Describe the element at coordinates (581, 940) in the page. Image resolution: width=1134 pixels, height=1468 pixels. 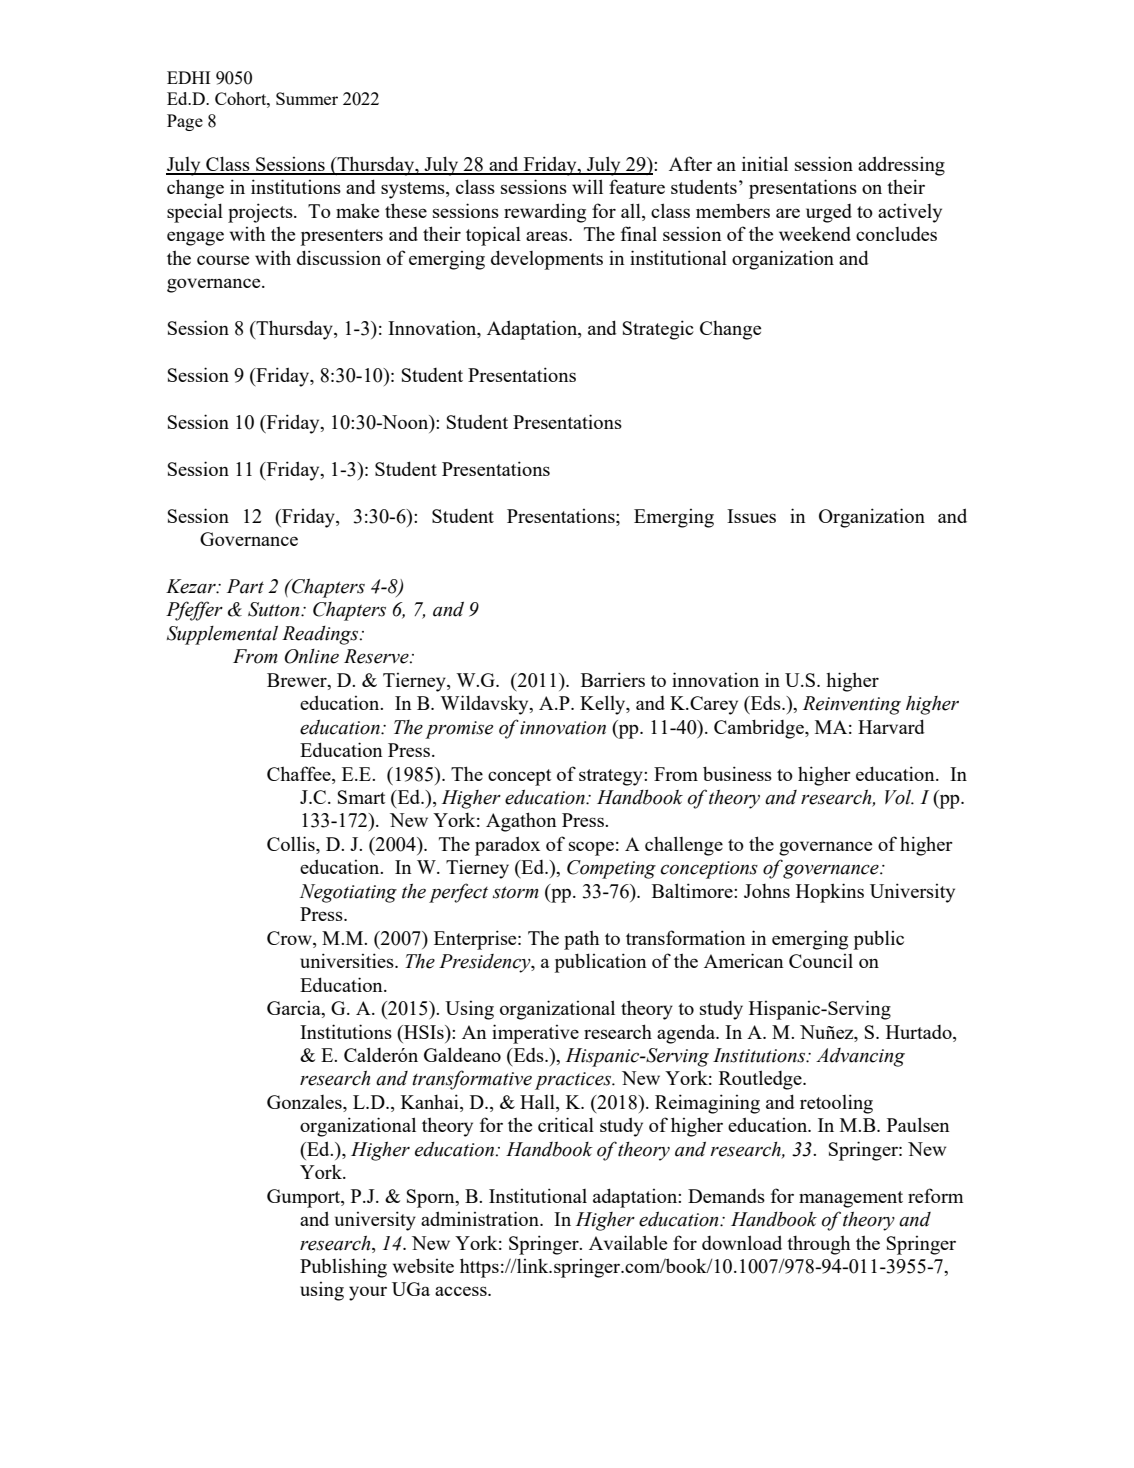
I see `path` at that location.
